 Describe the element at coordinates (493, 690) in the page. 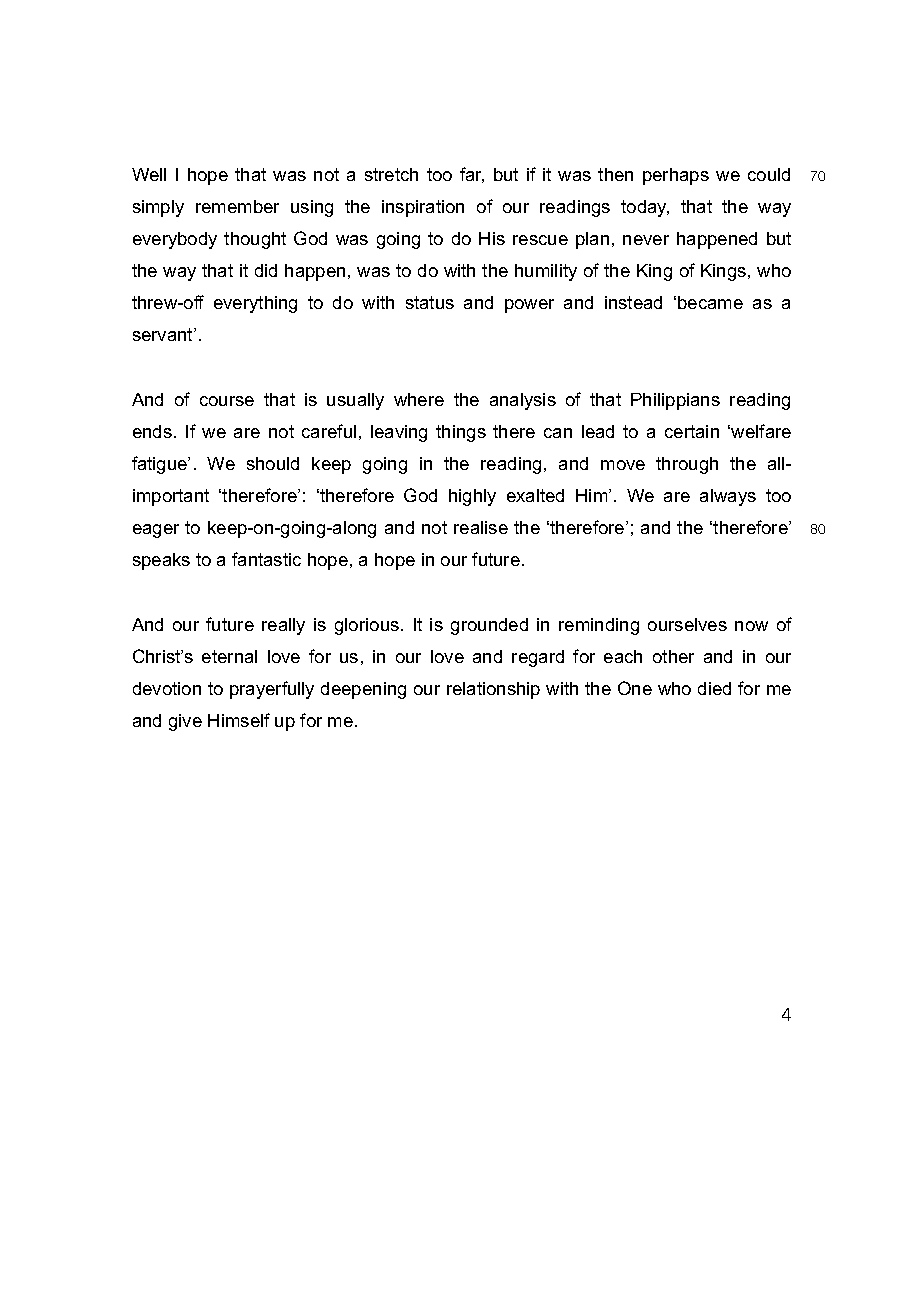

I see `relationship` at that location.
